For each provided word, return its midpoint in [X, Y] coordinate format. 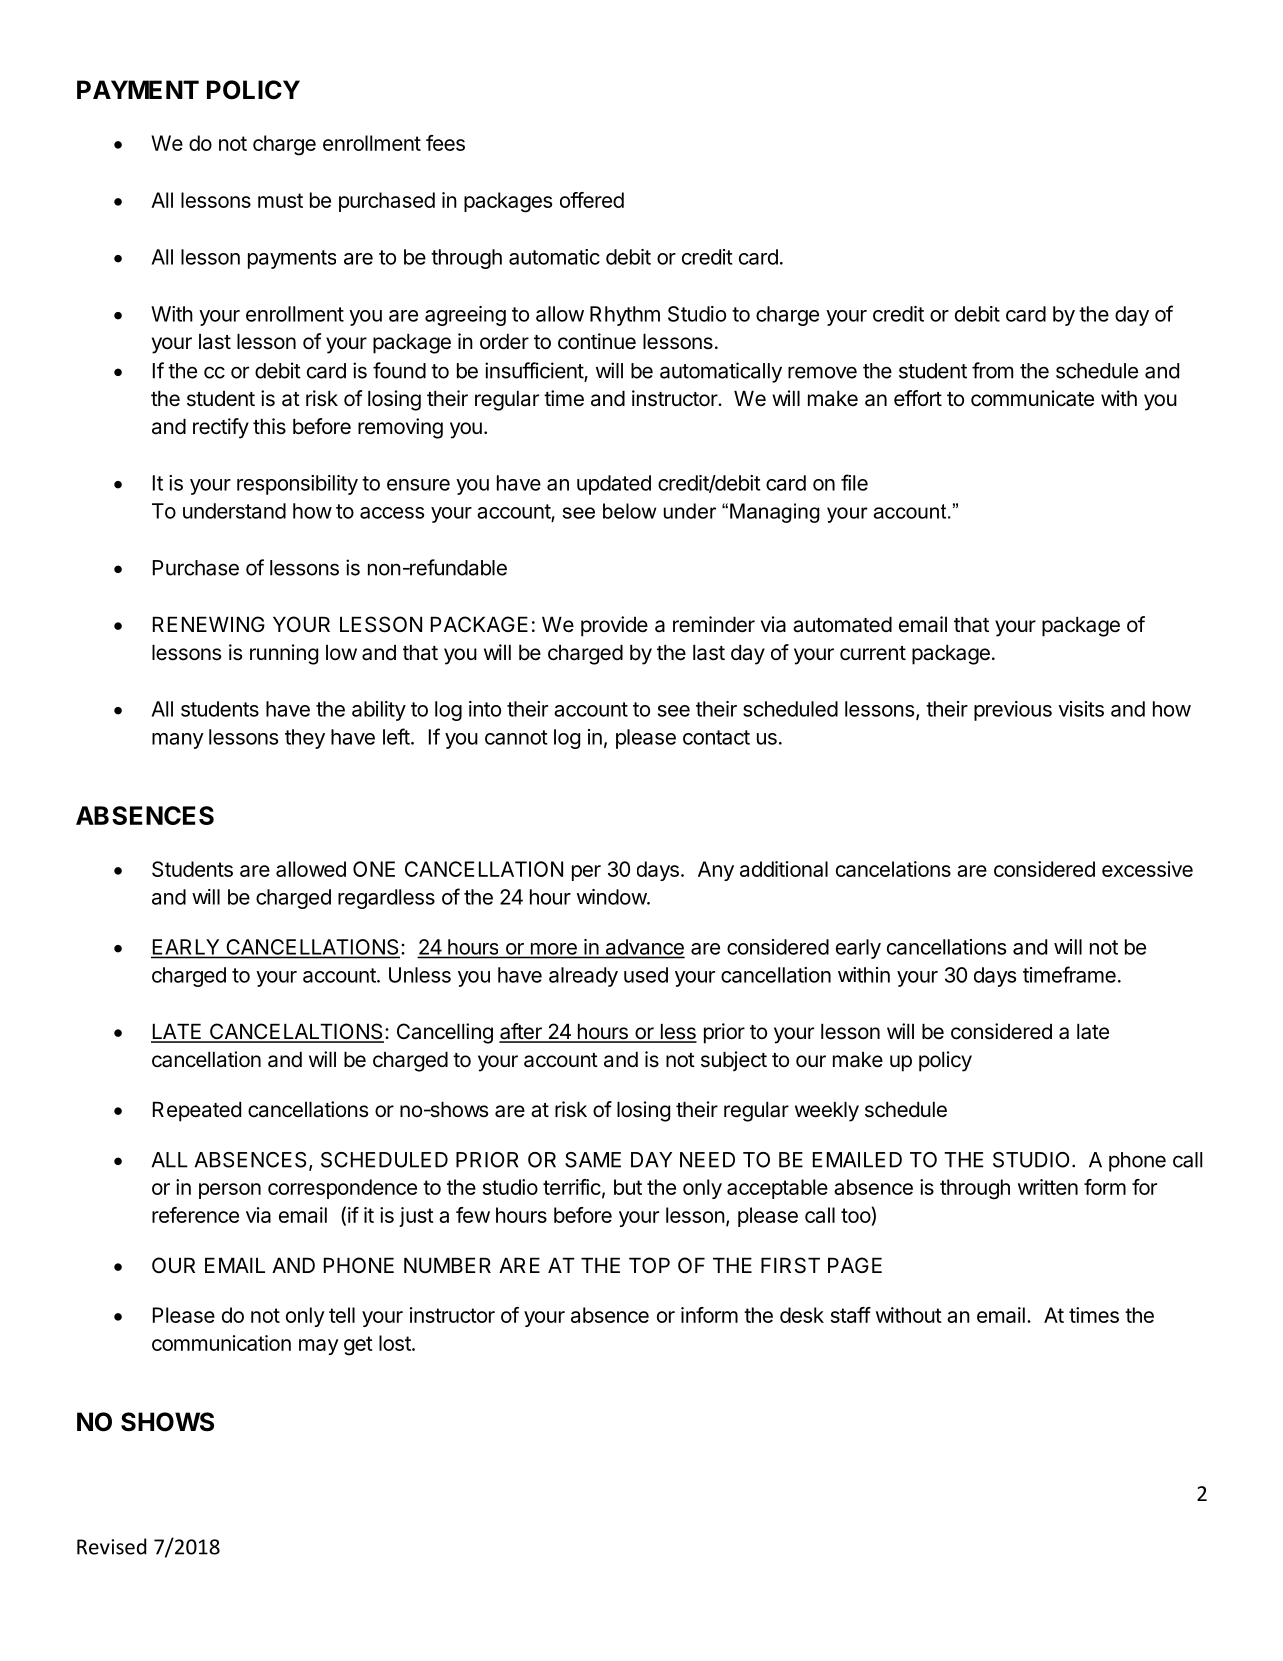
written [1048, 1187]
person [230, 1191]
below [629, 511]
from [992, 370]
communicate [1032, 398]
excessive [1147, 869]
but [628, 1187]
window [612, 897]
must [280, 200]
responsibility [297, 485]
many [178, 741]
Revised [111, 1546]
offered [592, 200]
